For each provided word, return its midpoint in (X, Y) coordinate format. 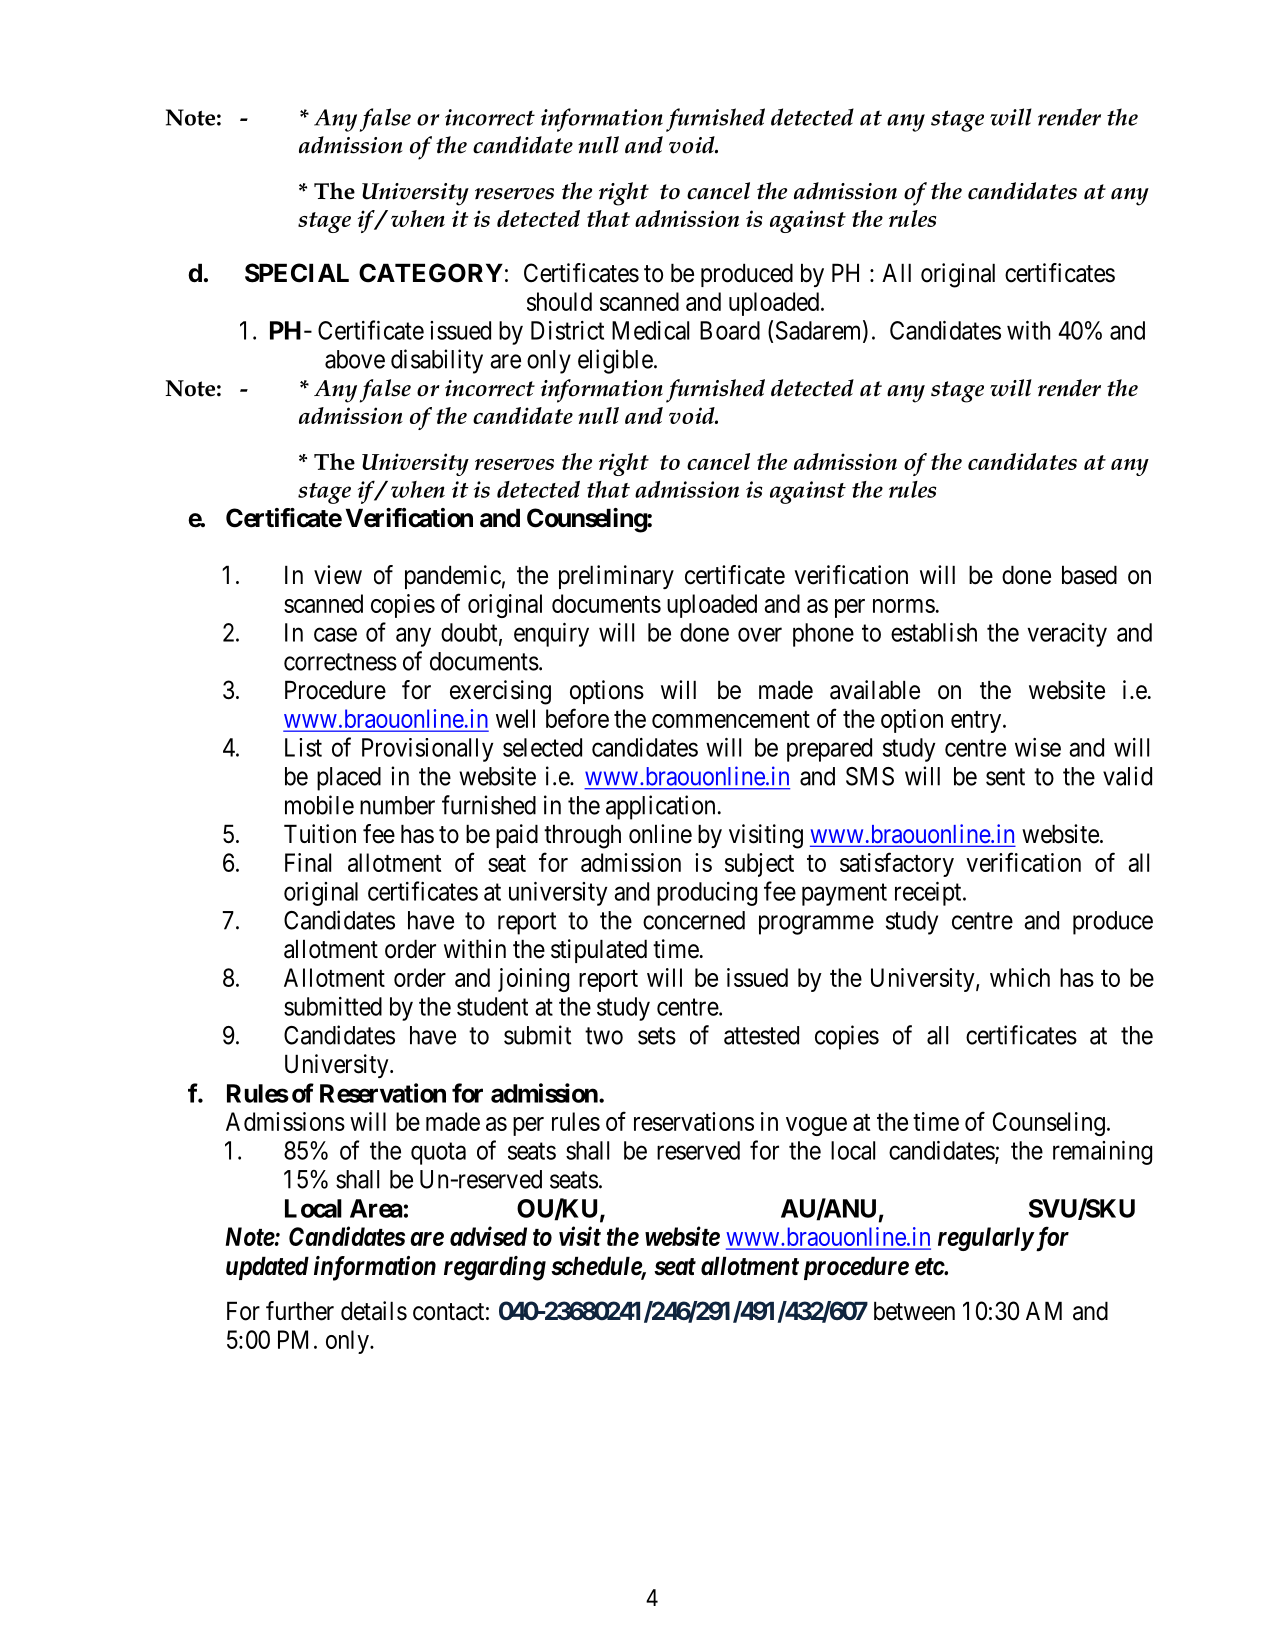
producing (707, 894)
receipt (929, 894)
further (300, 1311)
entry (977, 722)
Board (730, 330)
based (1089, 575)
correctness (340, 662)
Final (308, 862)
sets (657, 1036)
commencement (731, 719)
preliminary (616, 577)
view (338, 575)
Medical (650, 330)
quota (438, 1153)
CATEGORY (431, 273)
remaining (1102, 1153)
